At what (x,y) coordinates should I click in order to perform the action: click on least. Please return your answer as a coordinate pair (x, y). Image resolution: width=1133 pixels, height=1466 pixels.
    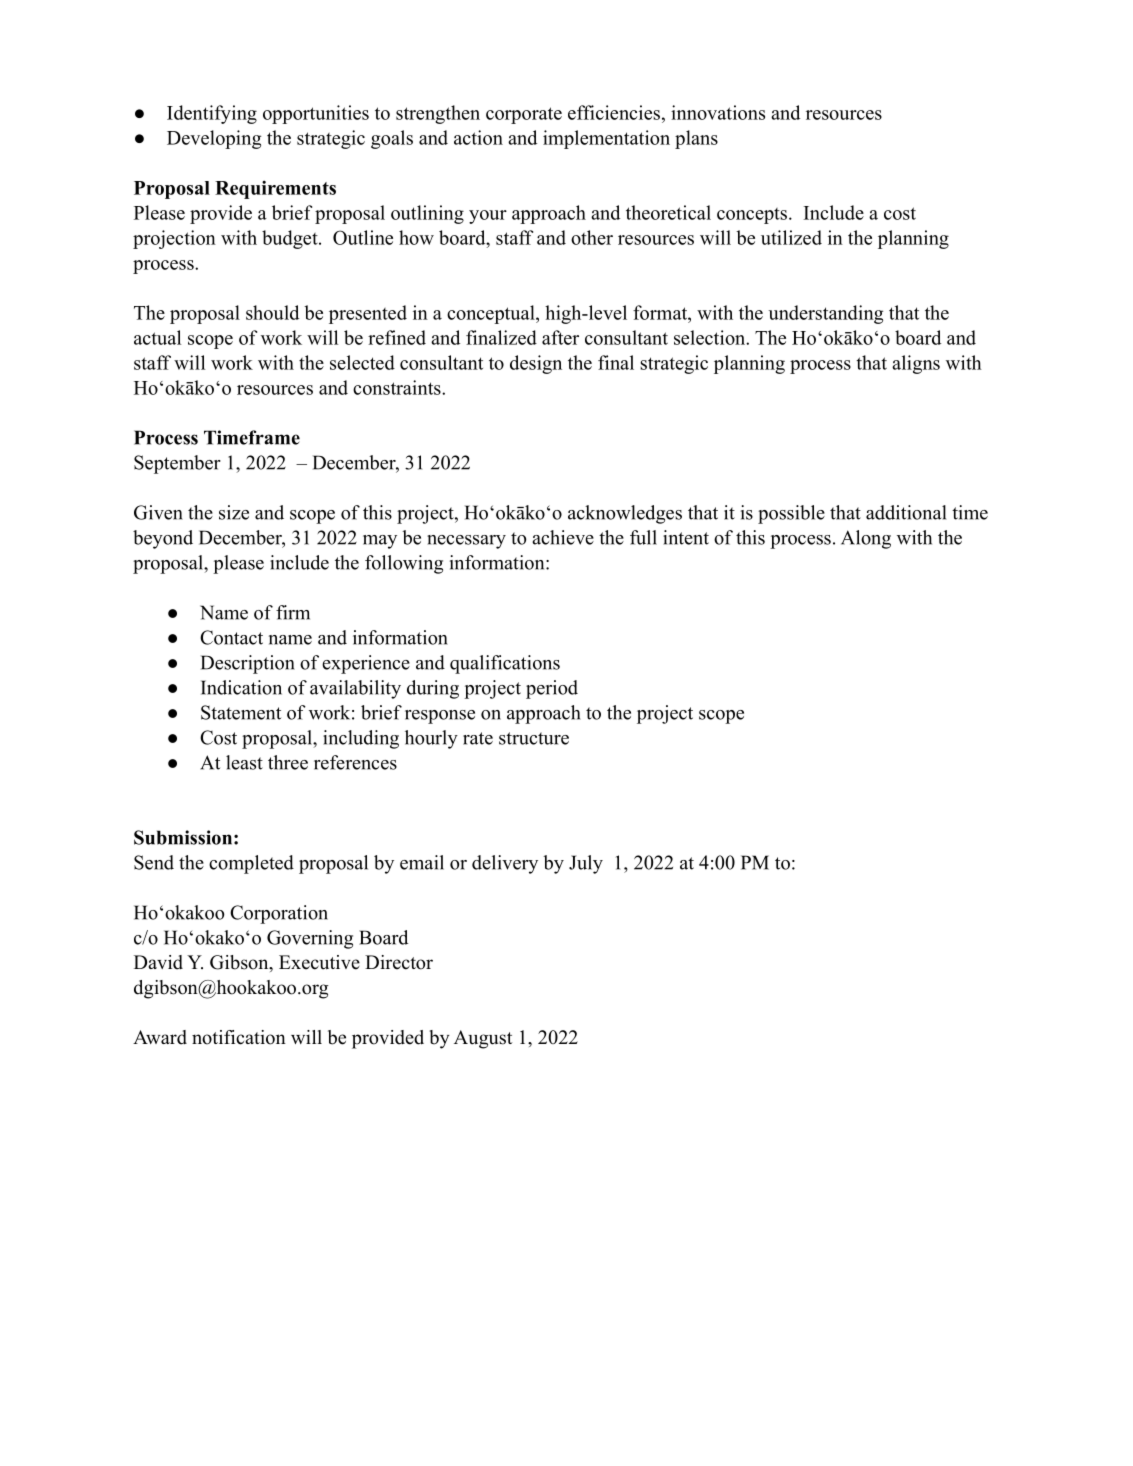
    Looking at the image, I should click on (244, 762).
